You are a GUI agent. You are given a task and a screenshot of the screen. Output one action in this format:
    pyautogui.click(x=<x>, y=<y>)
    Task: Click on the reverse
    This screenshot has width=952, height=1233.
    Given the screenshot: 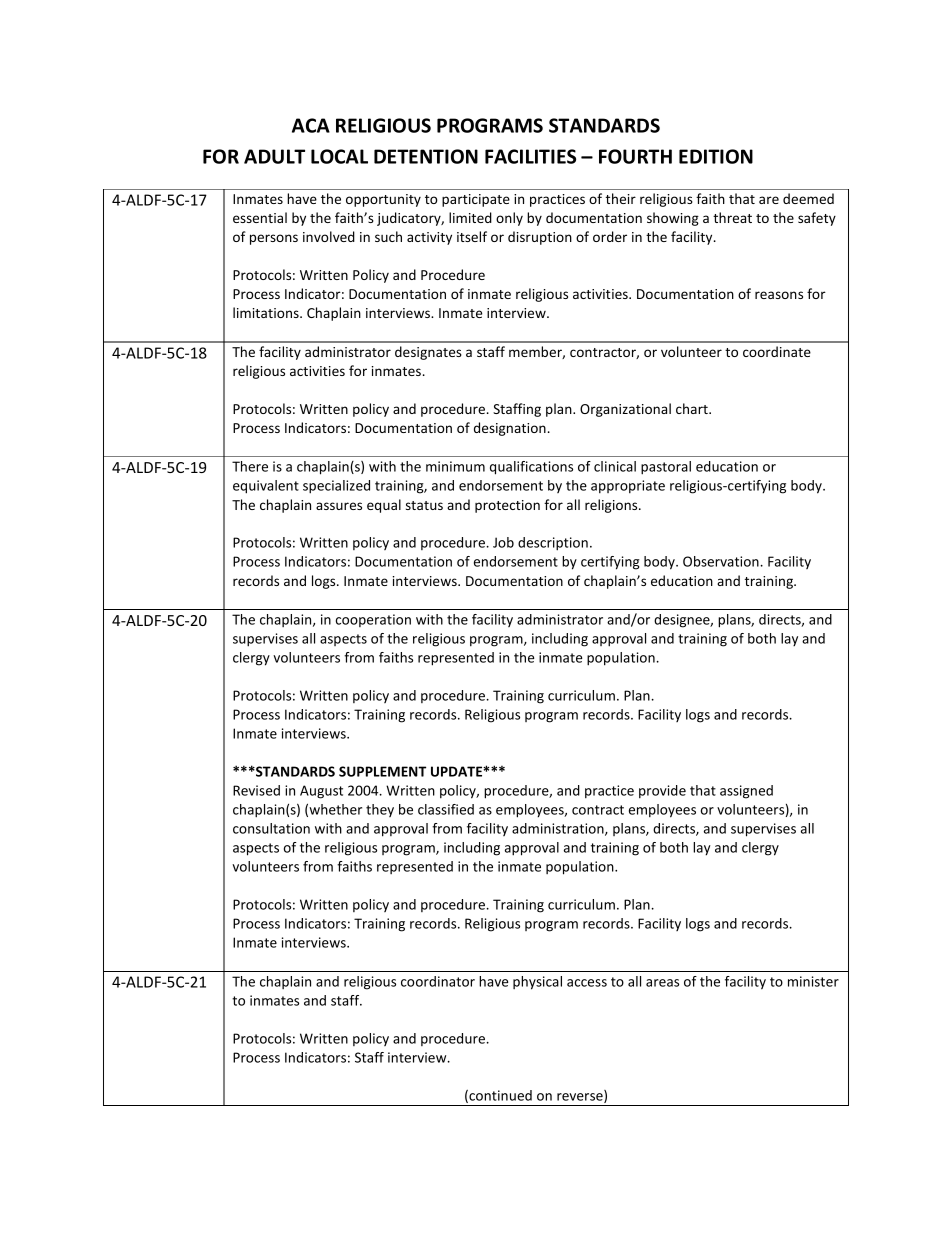 What is the action you would take?
    pyautogui.click(x=581, y=1098)
